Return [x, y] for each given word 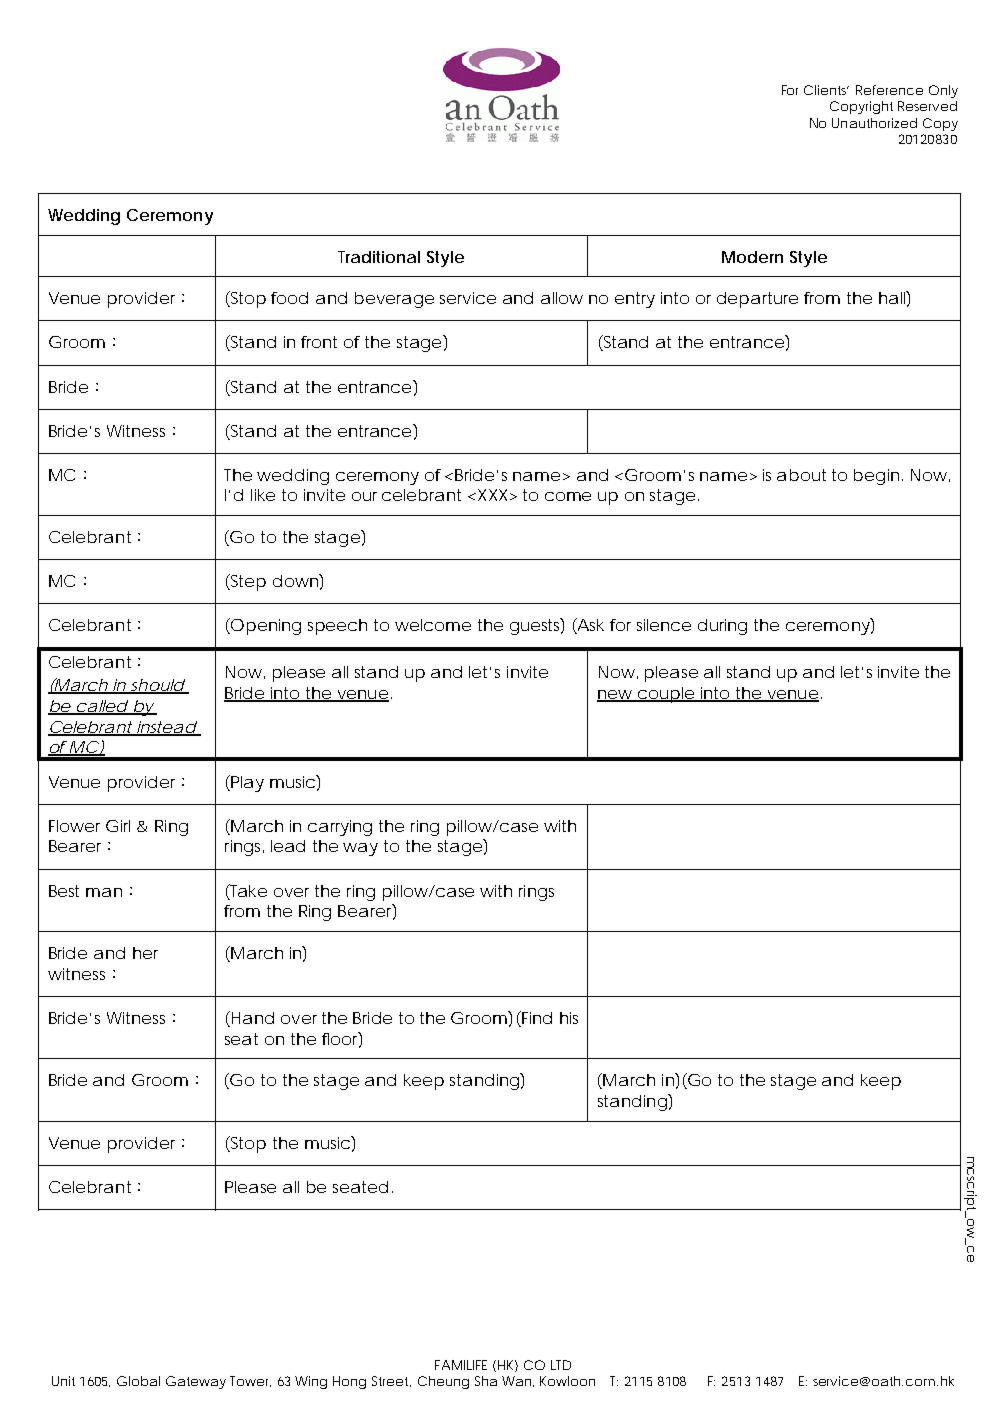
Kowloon [567, 1381]
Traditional [379, 257]
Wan [518, 1381]
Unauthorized [874, 123]
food [289, 298]
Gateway [196, 1382]
